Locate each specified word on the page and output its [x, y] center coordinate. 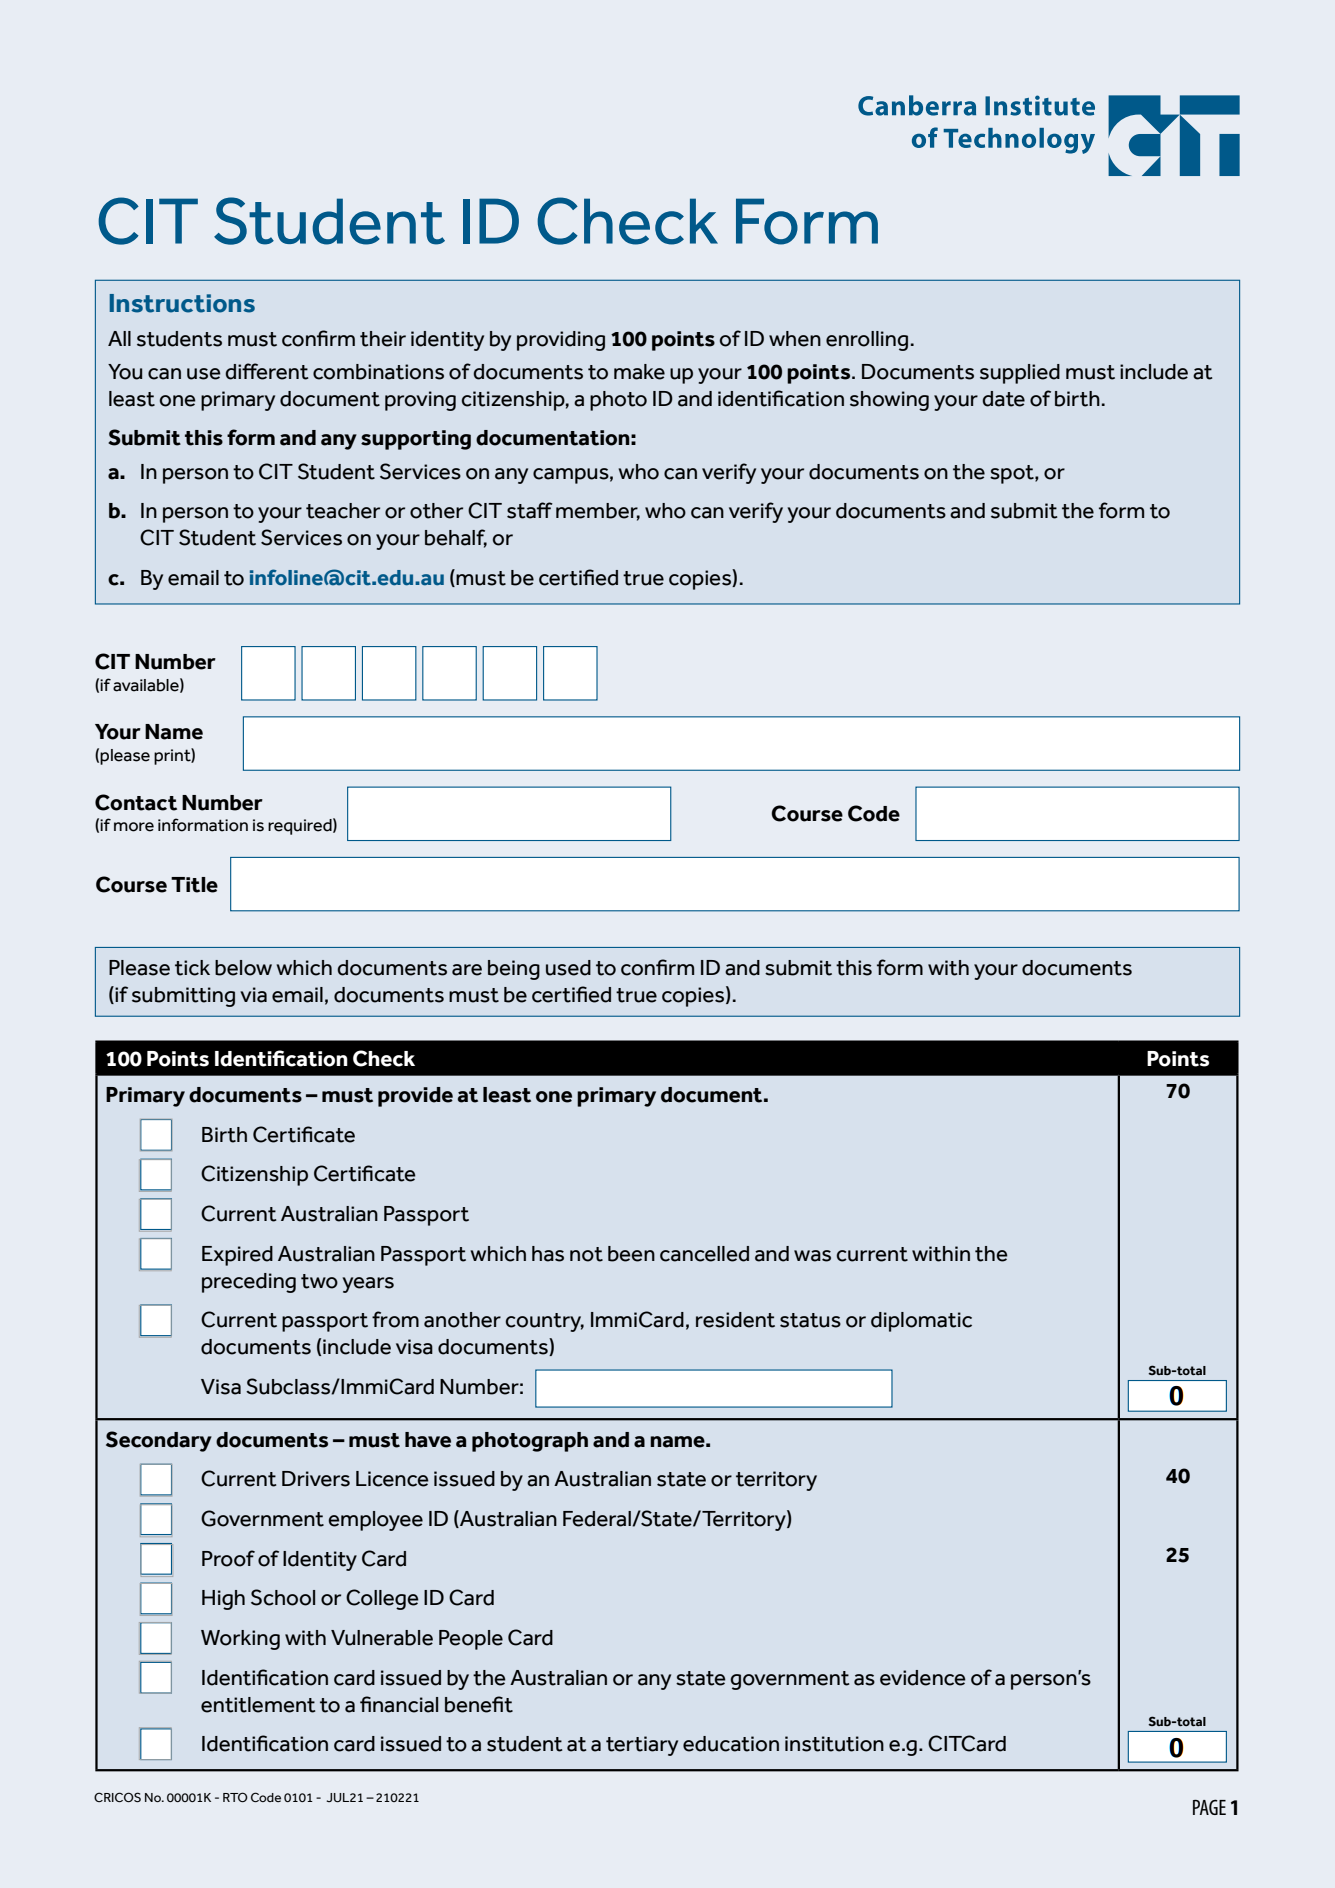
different [266, 371]
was [812, 1256]
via [253, 995]
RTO [235, 1797]
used [568, 968]
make [639, 372]
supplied [1020, 374]
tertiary [642, 1746]
